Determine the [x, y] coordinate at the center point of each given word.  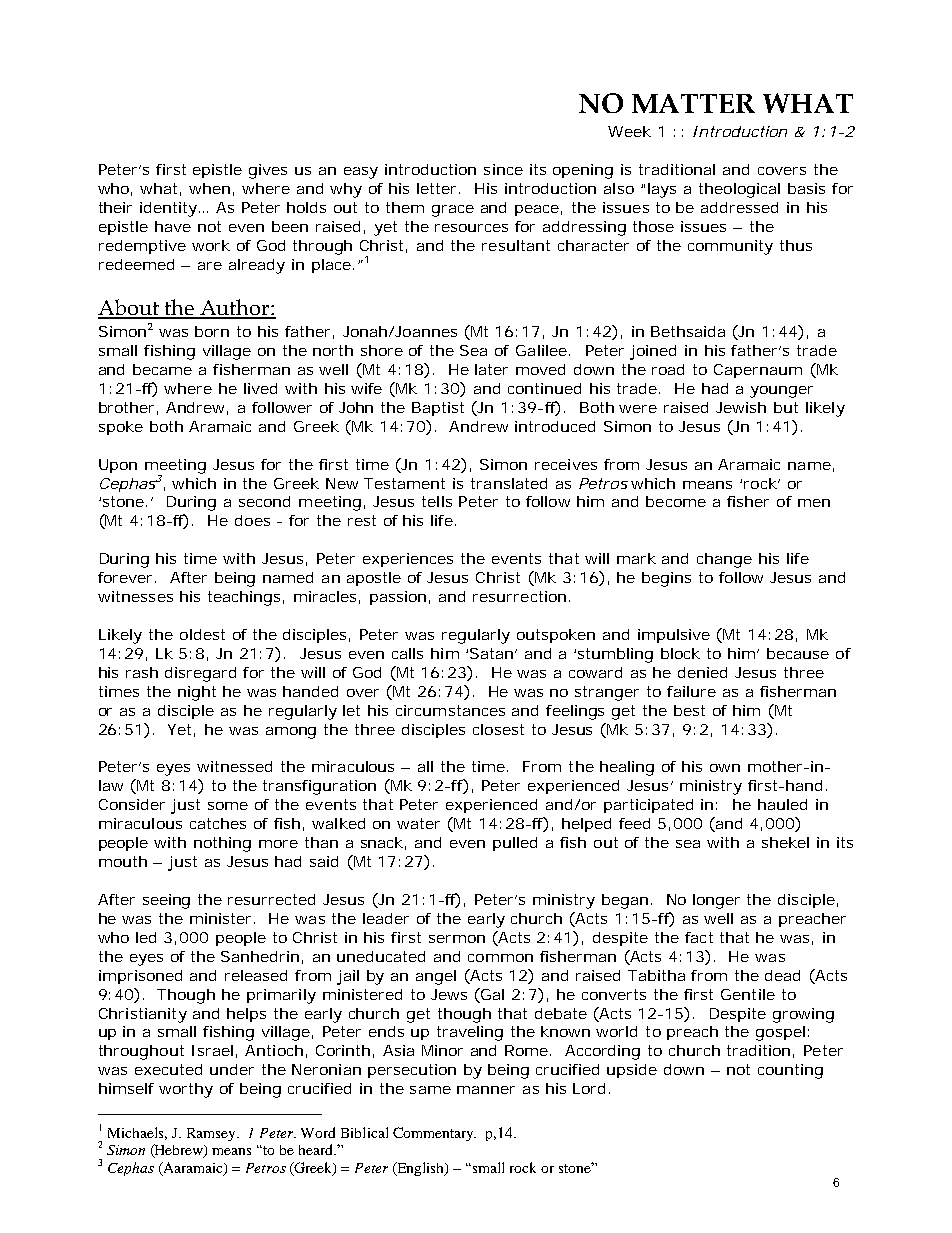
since [503, 169]
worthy [186, 1090]
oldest [202, 634]
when [209, 188]
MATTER [693, 103]
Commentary [434, 1134]
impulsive [674, 636]
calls [407, 653]
